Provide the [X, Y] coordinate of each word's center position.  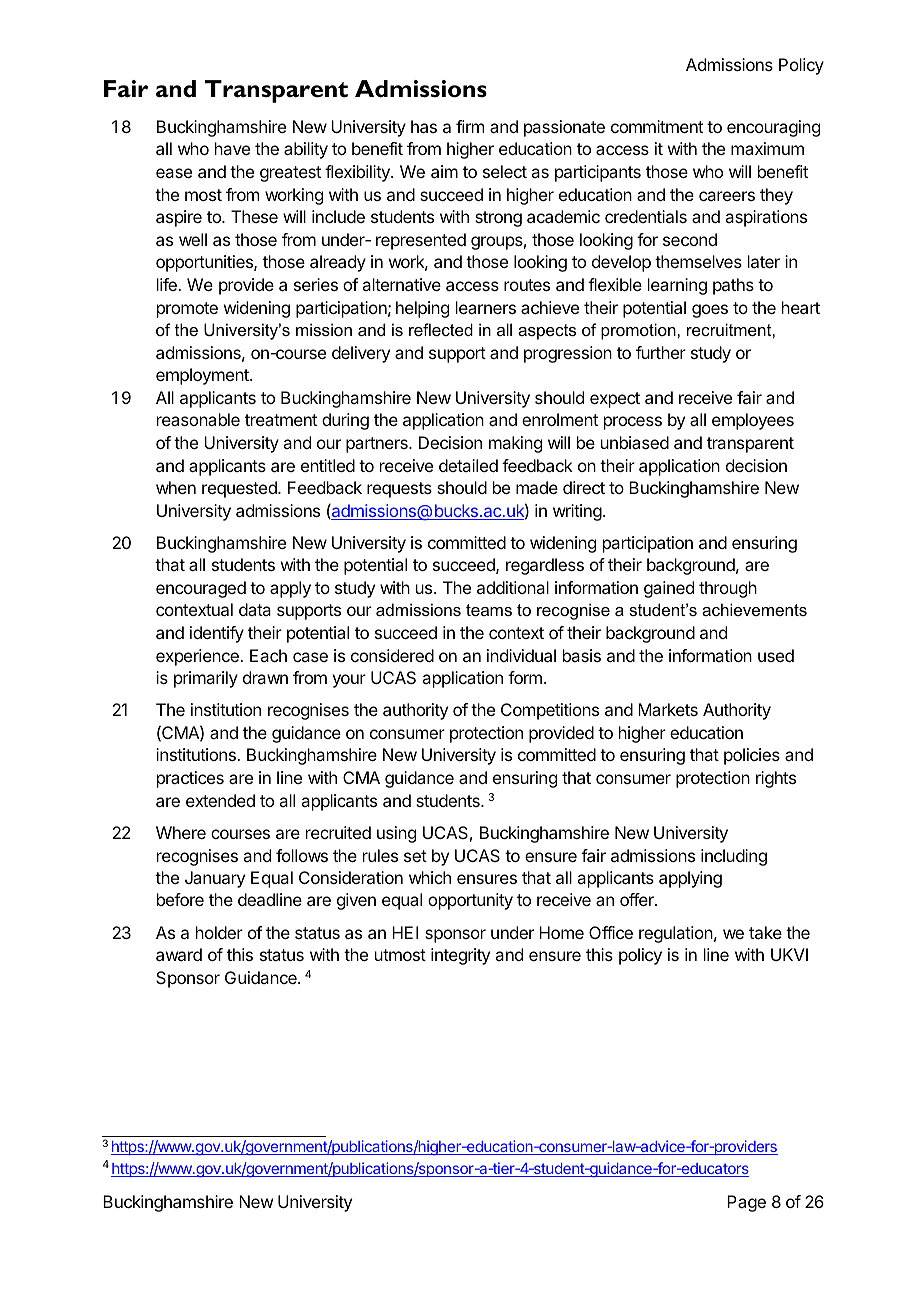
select [505, 171]
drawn [265, 677]
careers [727, 196]
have [232, 148]
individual [521, 655]
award [179, 954]
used [776, 655]
